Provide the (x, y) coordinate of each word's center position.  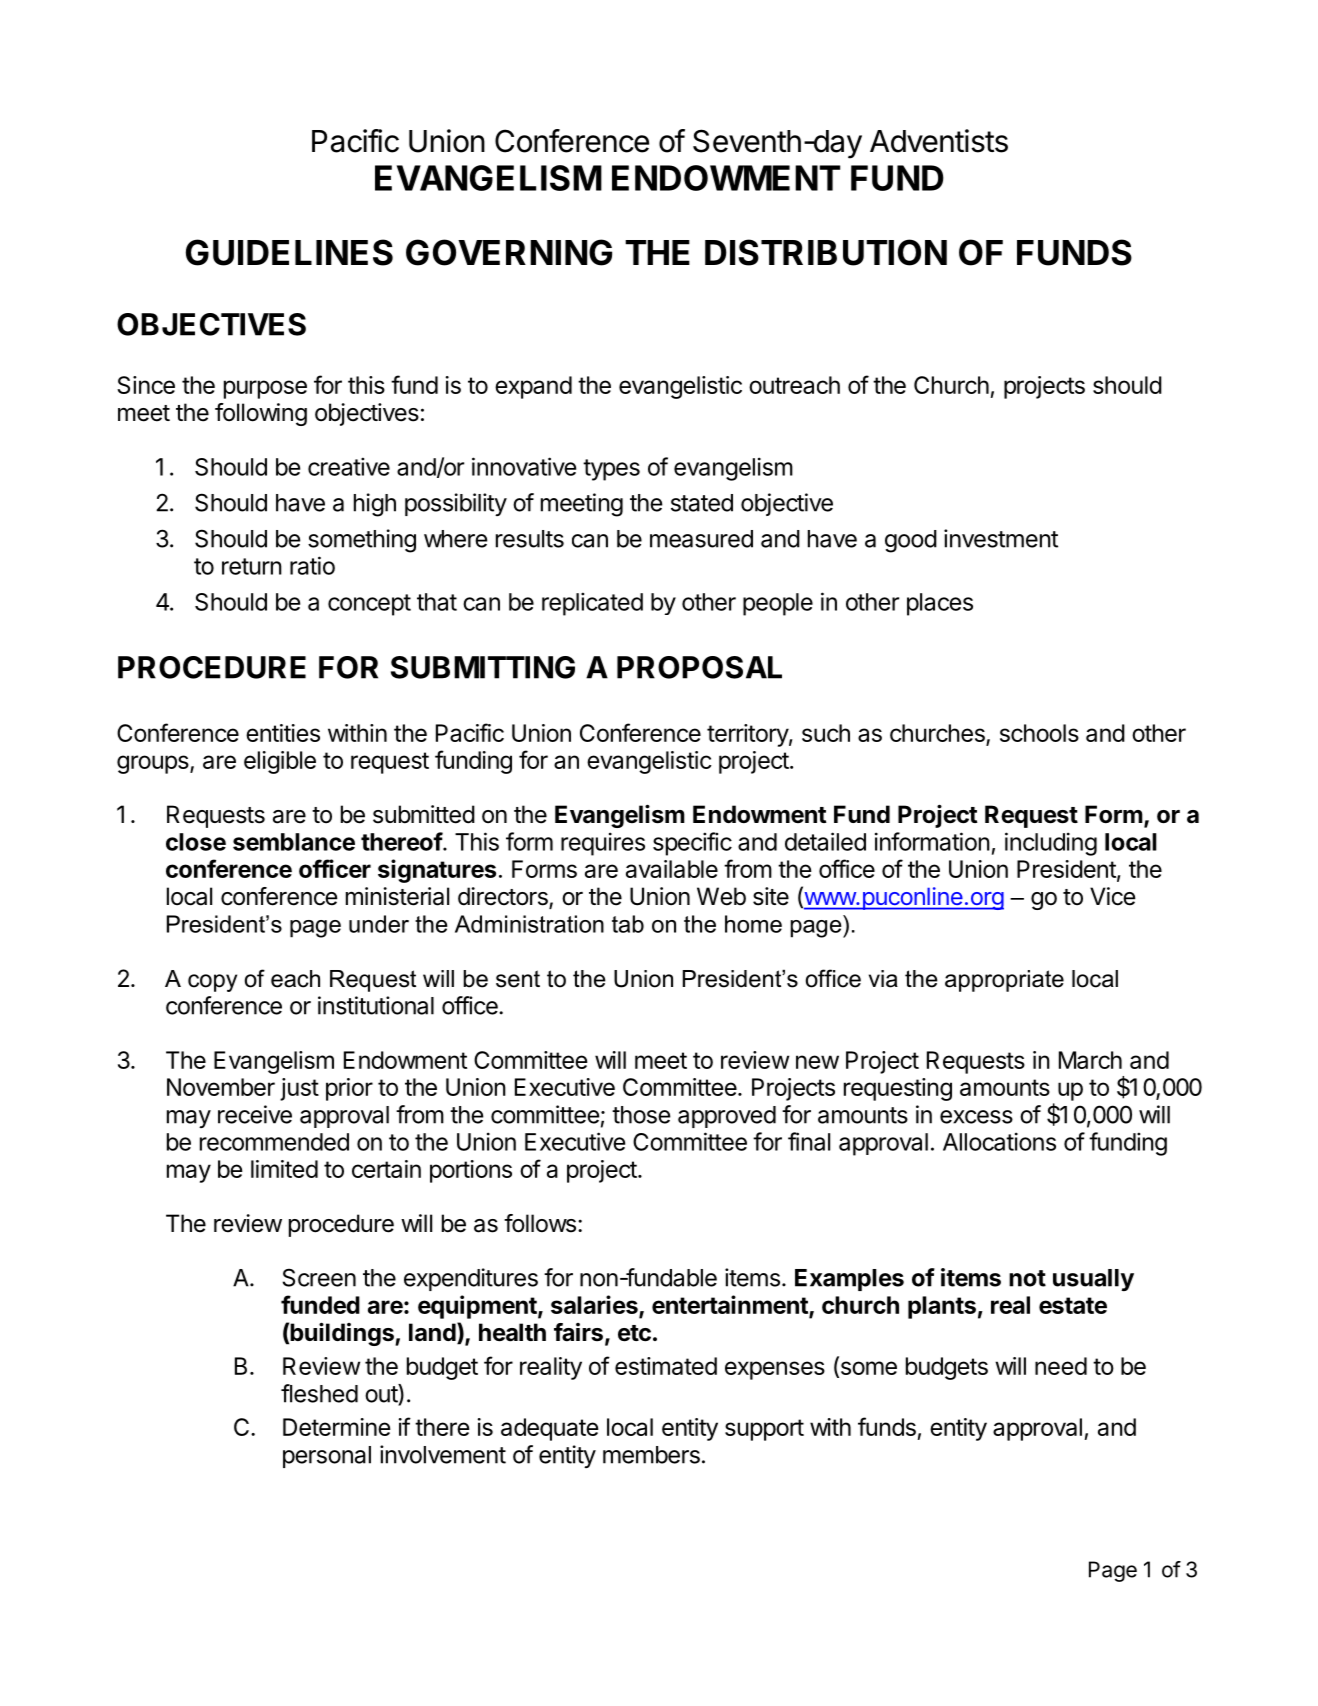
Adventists (939, 141)
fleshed (319, 1393)
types (611, 470)
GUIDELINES (289, 252)
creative (349, 466)
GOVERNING (509, 252)
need (1061, 1366)
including (1051, 844)
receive (255, 1114)
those (641, 1115)
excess (976, 1117)
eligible (280, 762)
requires (603, 844)
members (651, 1455)
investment (1001, 538)
